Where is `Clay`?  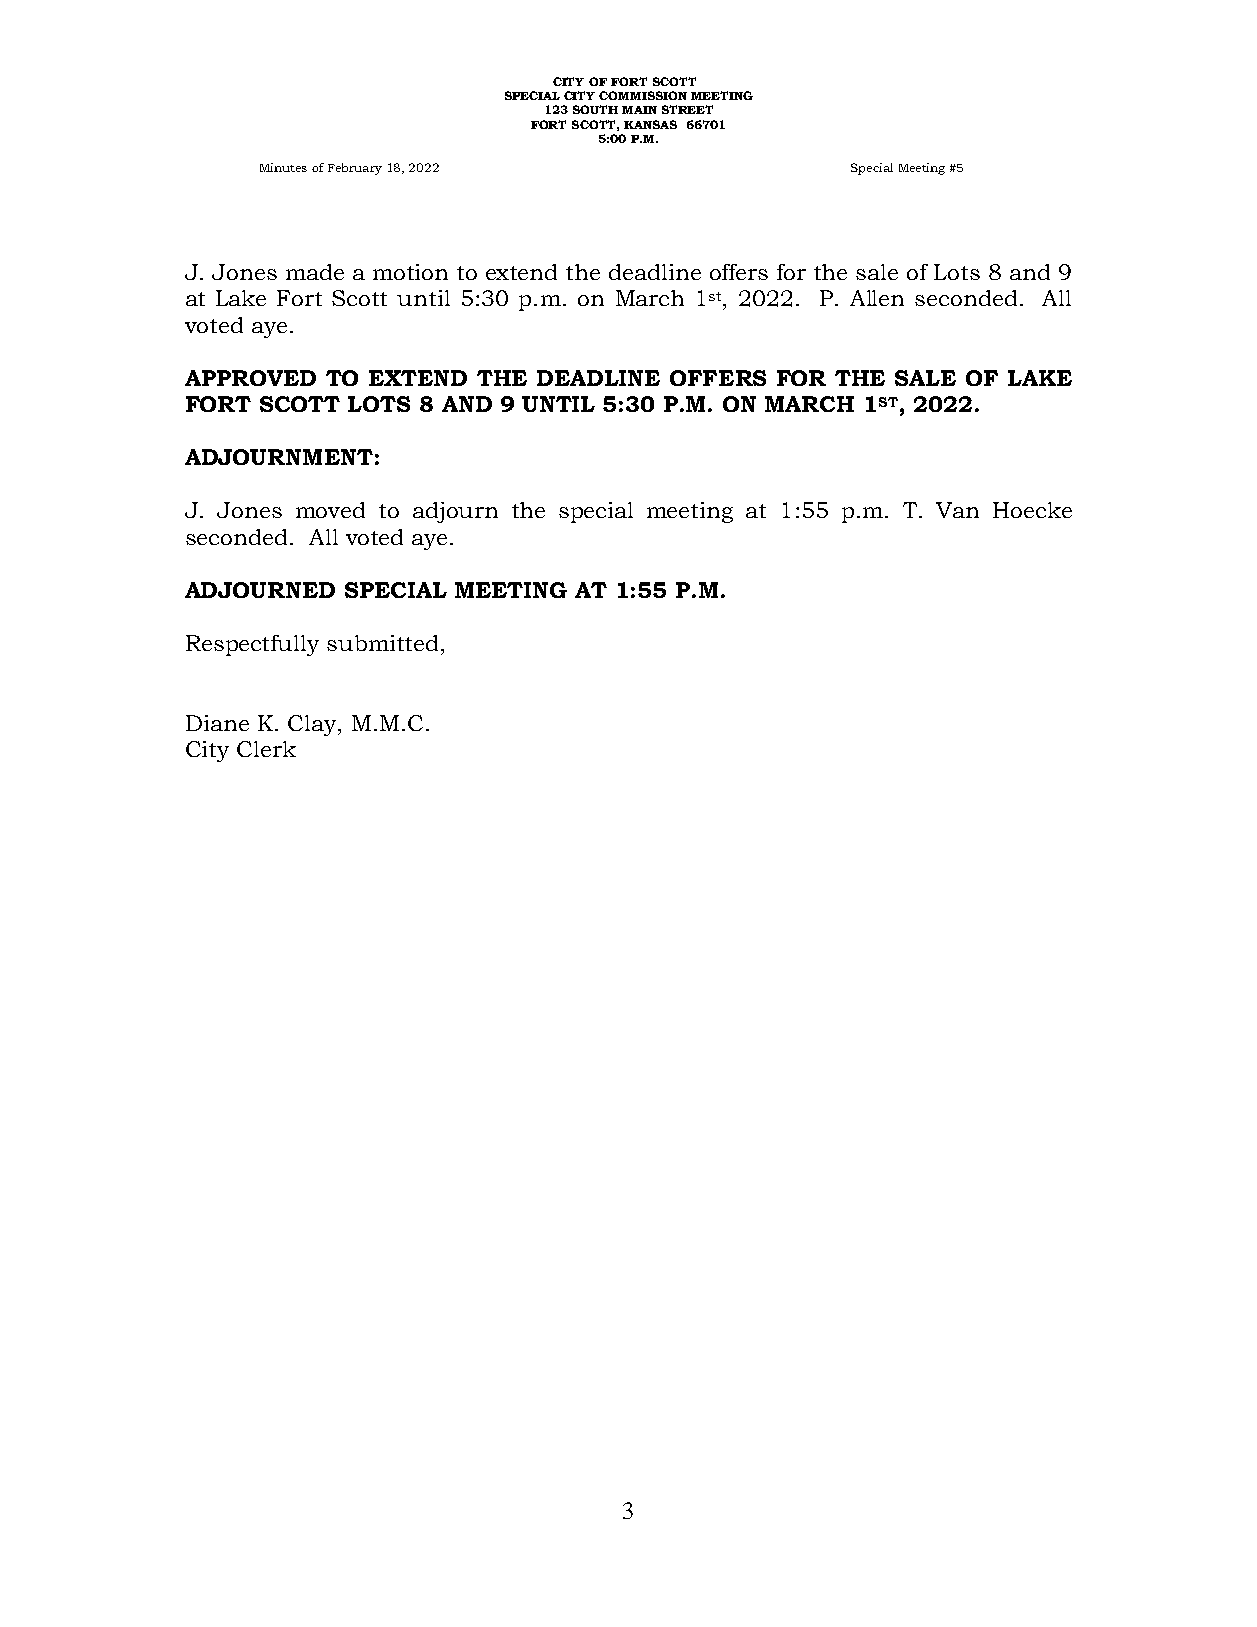 Clay is located at coordinates (313, 725).
